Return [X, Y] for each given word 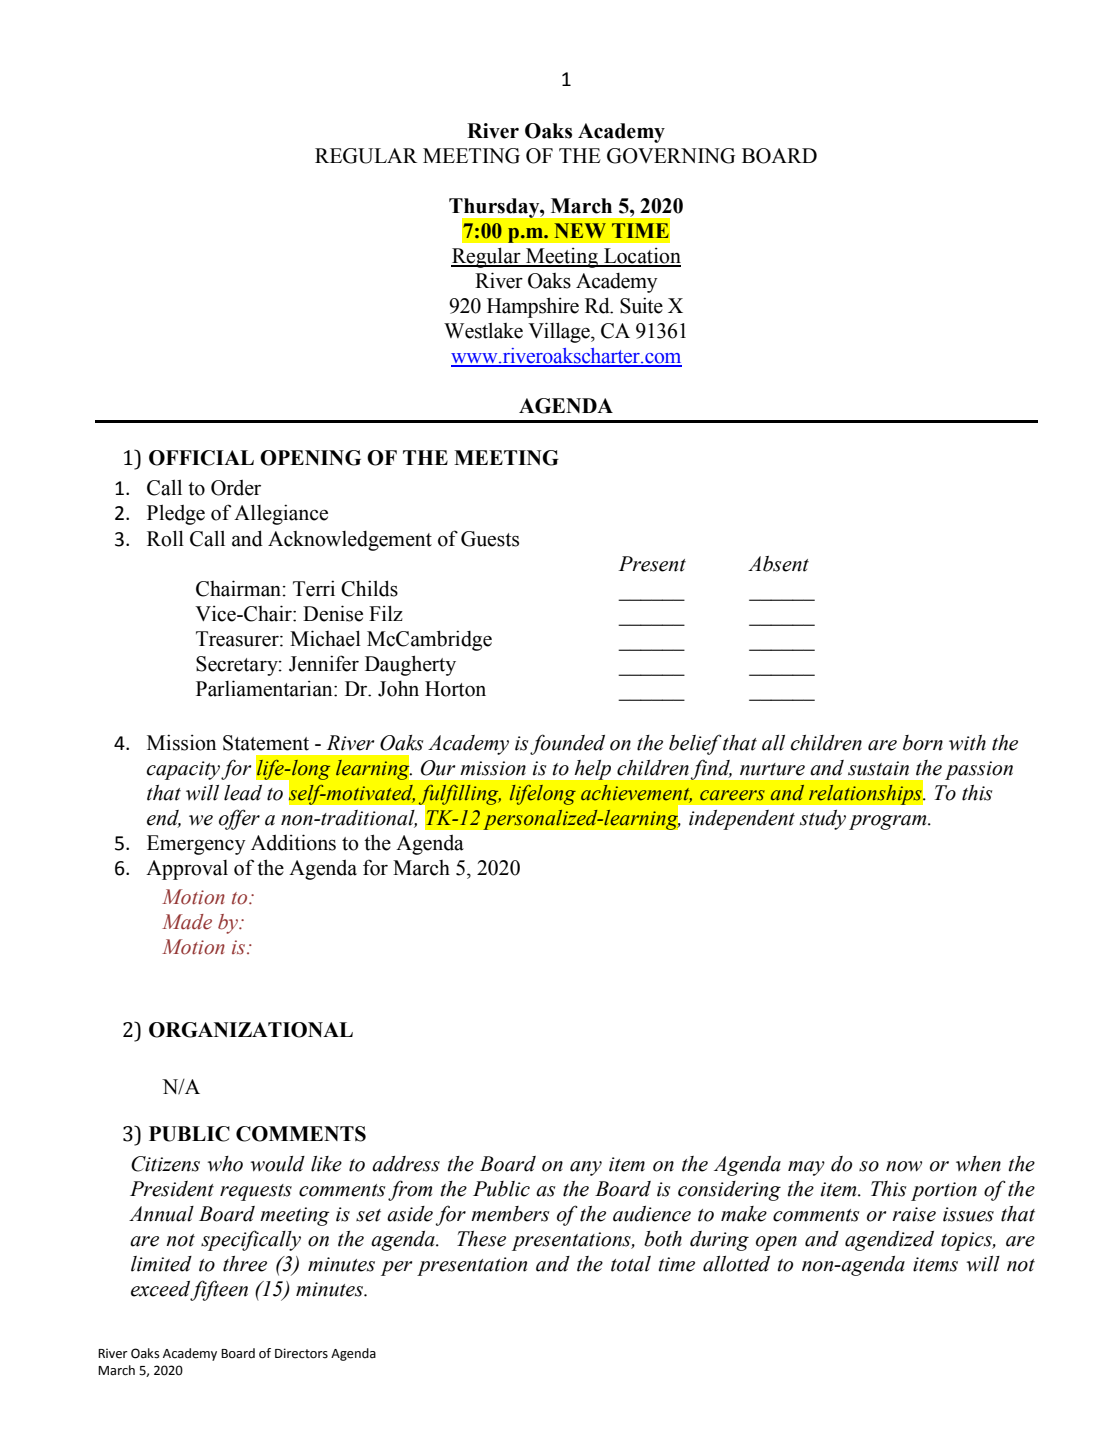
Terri [314, 588]
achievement [636, 793]
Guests [490, 539]
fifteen [219, 1290]
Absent [778, 564]
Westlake [483, 331]
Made [187, 922]
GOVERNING [671, 156]
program [889, 822]
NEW [580, 230]
